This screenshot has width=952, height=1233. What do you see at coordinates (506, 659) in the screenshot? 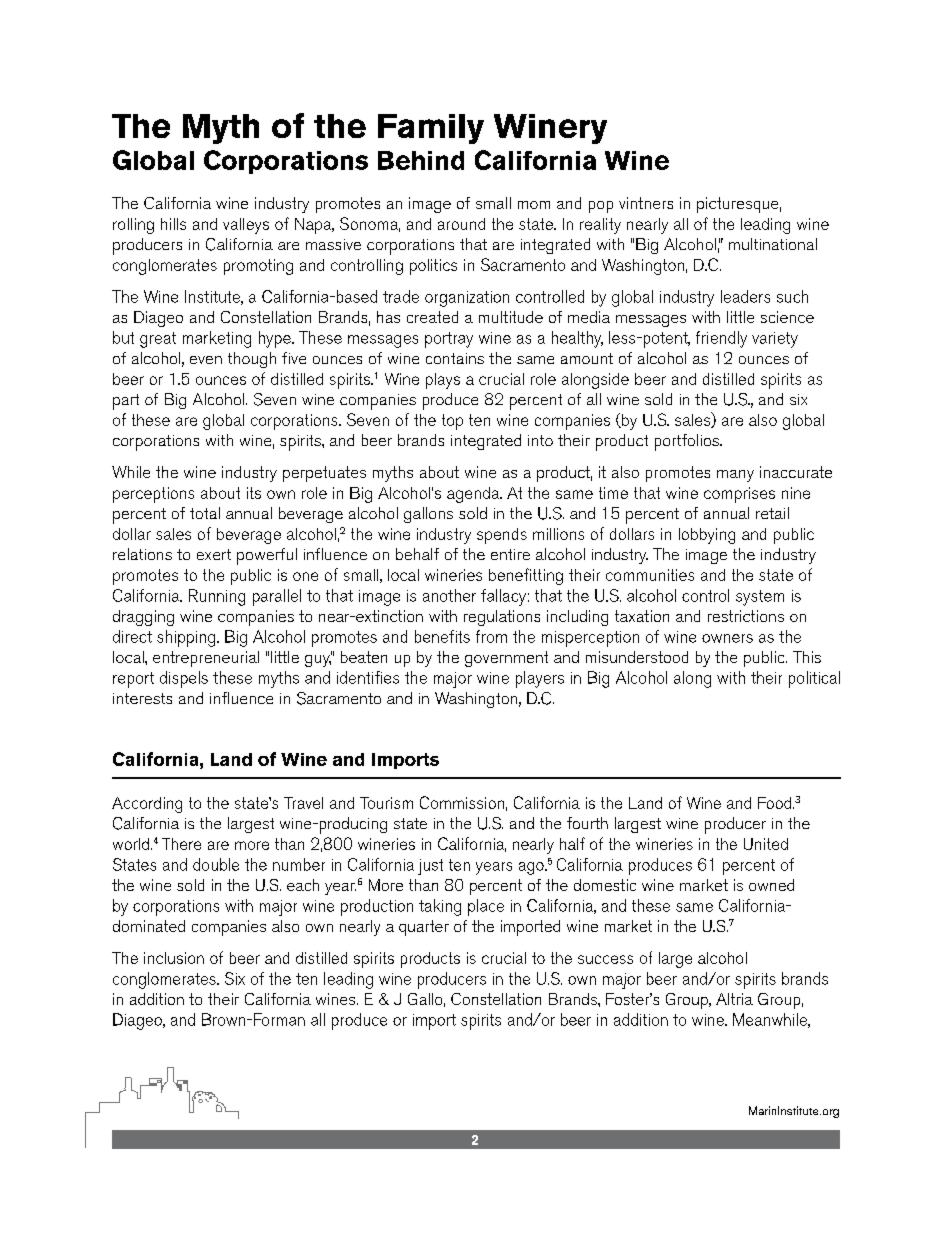
I see `government` at bounding box center [506, 659].
